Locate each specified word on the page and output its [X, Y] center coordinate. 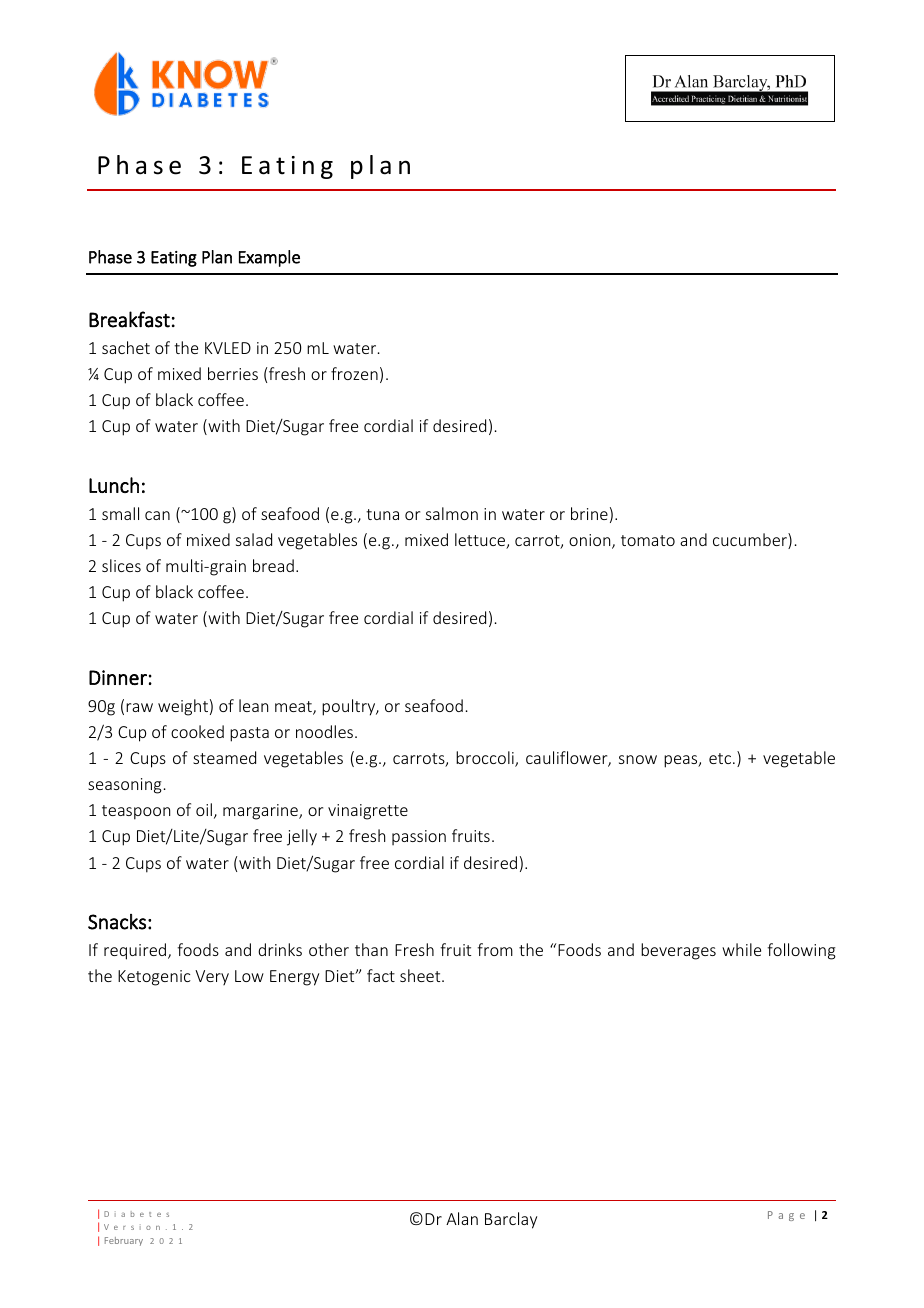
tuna [382, 514]
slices [121, 565]
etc [721, 758]
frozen [354, 373]
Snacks [117, 922]
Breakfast [129, 319]
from [495, 949]
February [124, 1241]
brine [589, 513]
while [741, 949]
